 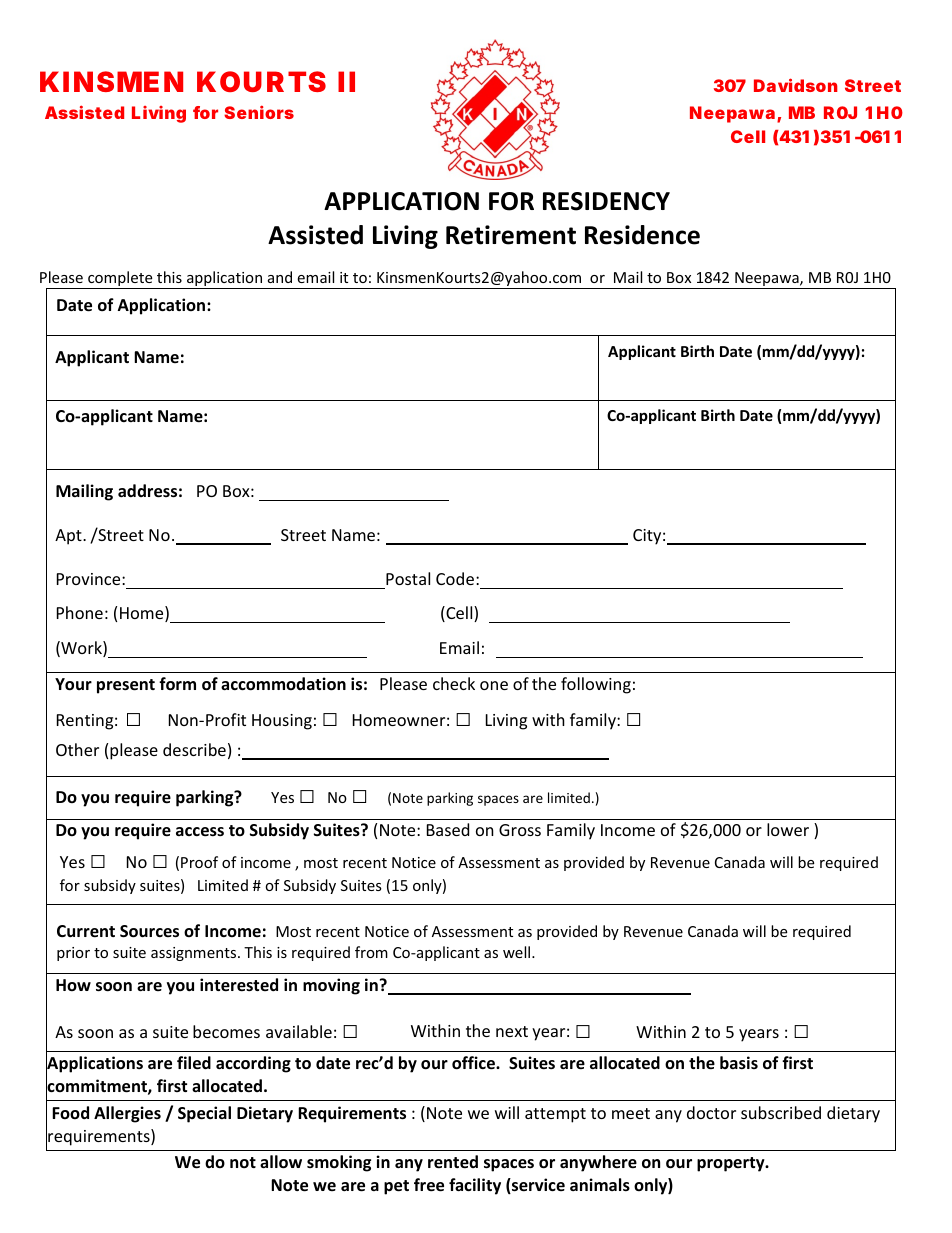 I want to click on Retirement, so click(x=511, y=235).
